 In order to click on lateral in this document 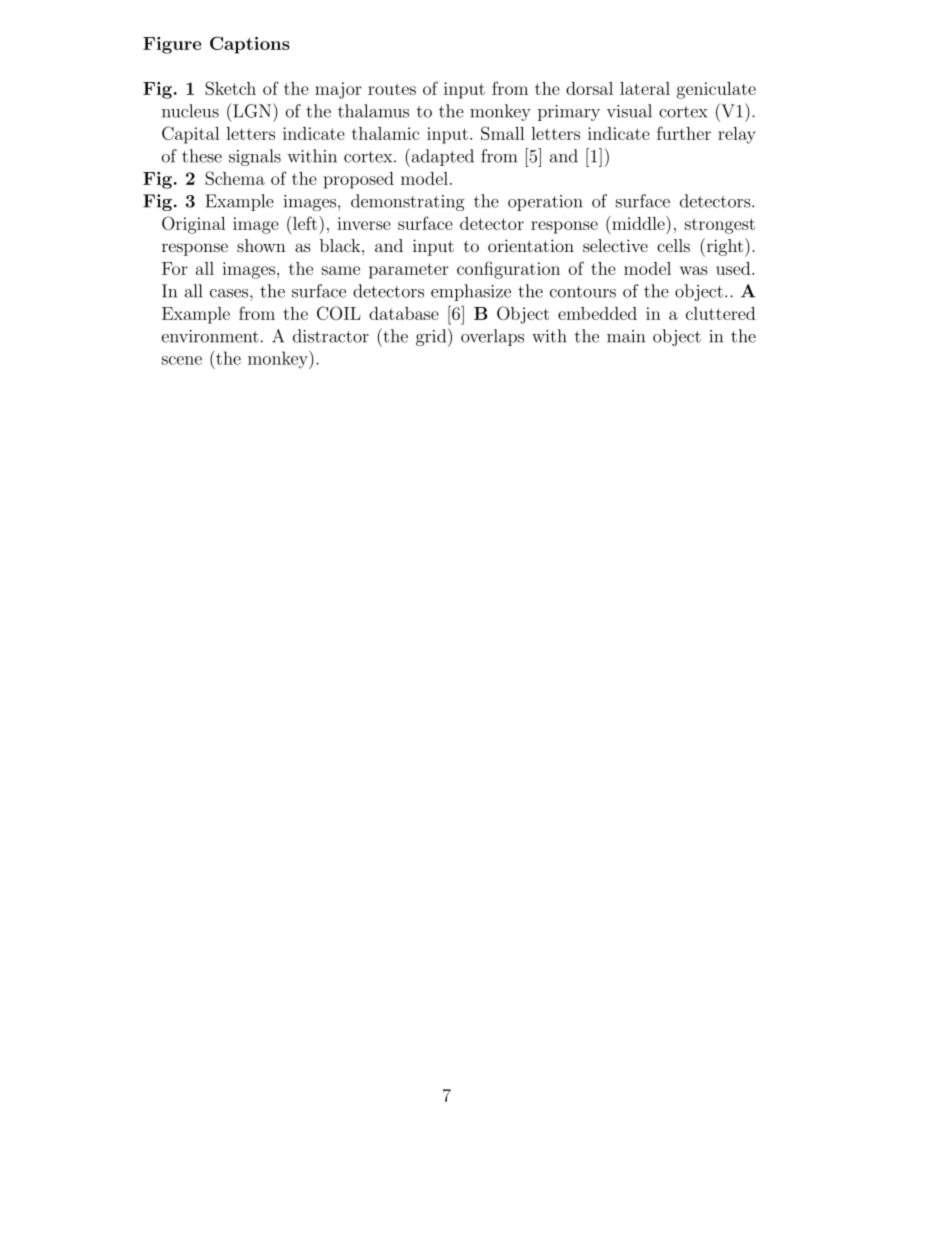, I will do `click(645, 88)`.
